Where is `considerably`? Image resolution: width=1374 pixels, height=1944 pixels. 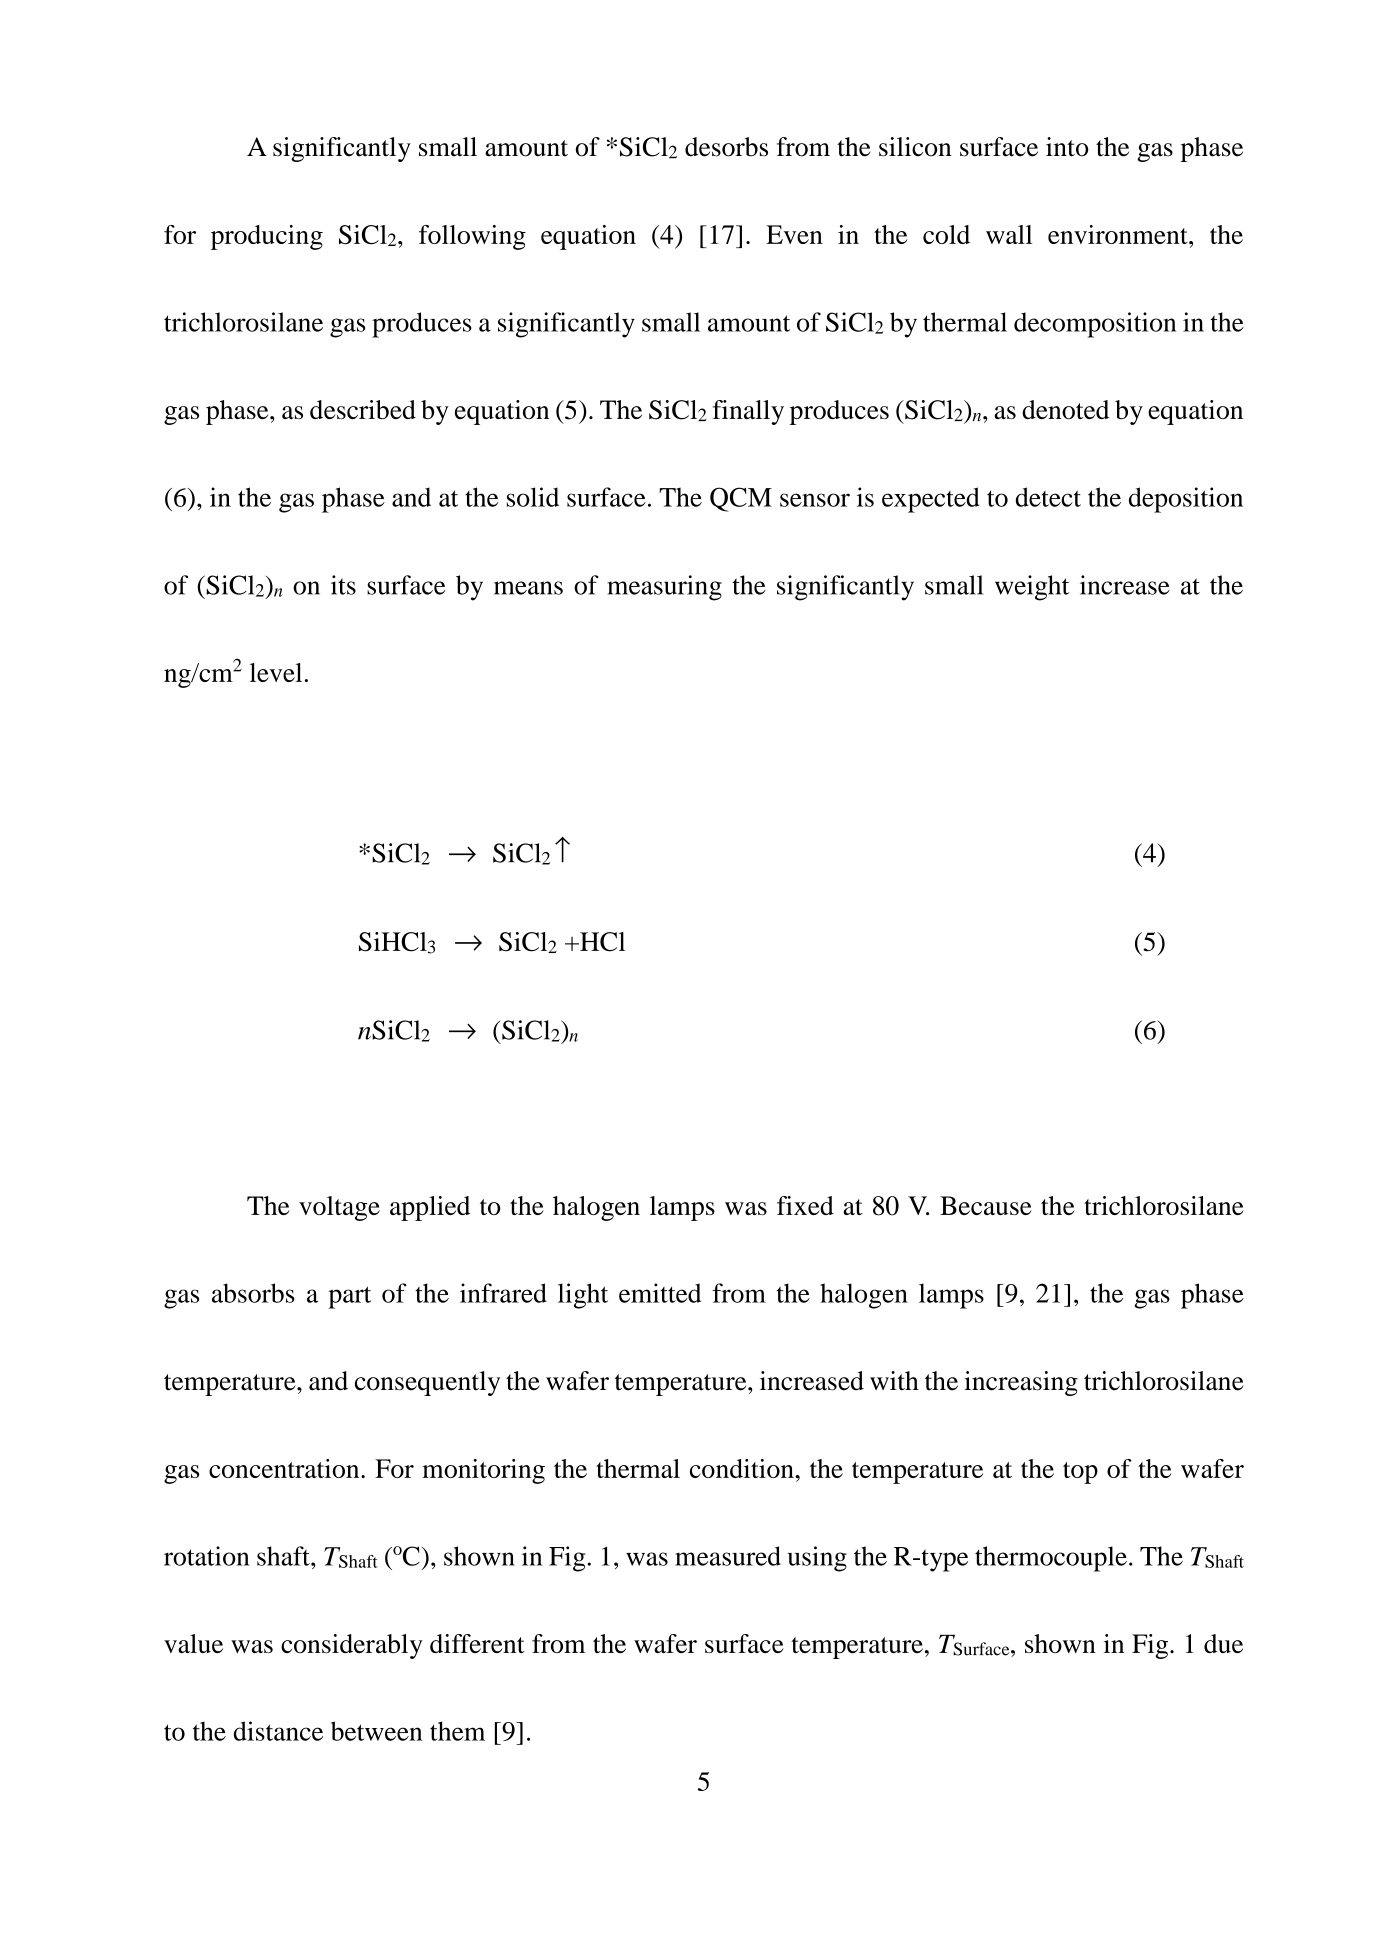
considerably is located at coordinates (352, 1646).
